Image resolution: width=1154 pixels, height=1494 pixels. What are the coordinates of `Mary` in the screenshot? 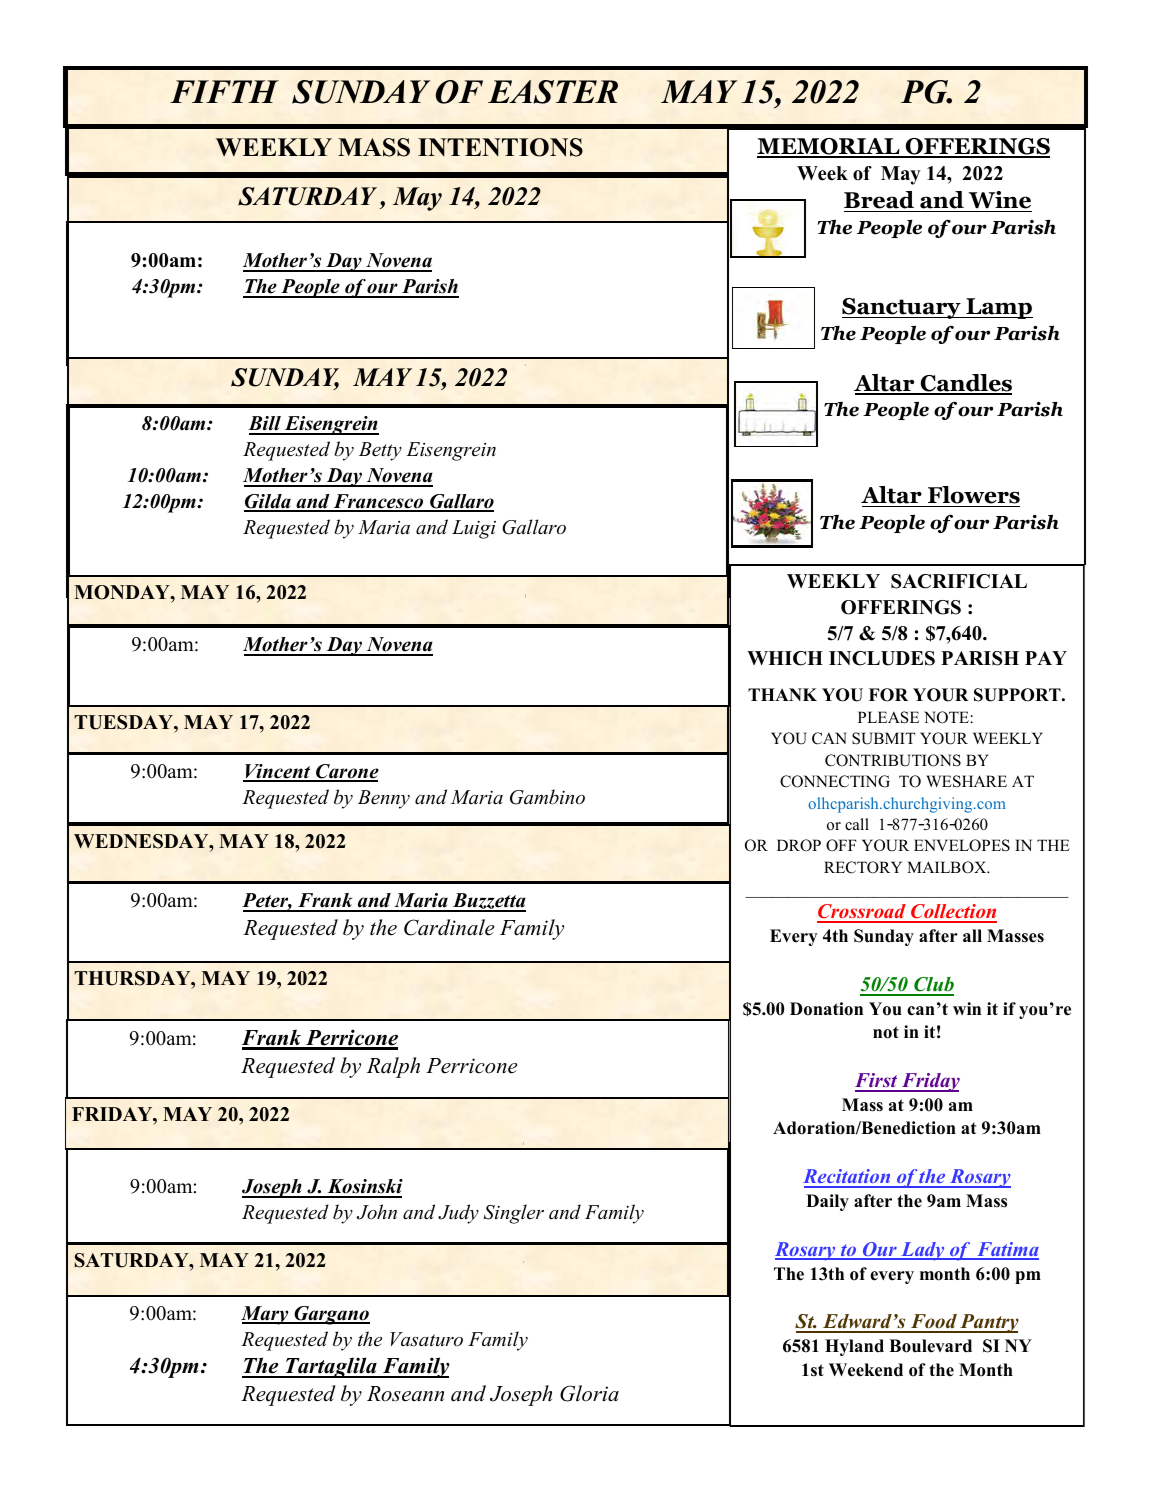 It's located at (266, 1315).
